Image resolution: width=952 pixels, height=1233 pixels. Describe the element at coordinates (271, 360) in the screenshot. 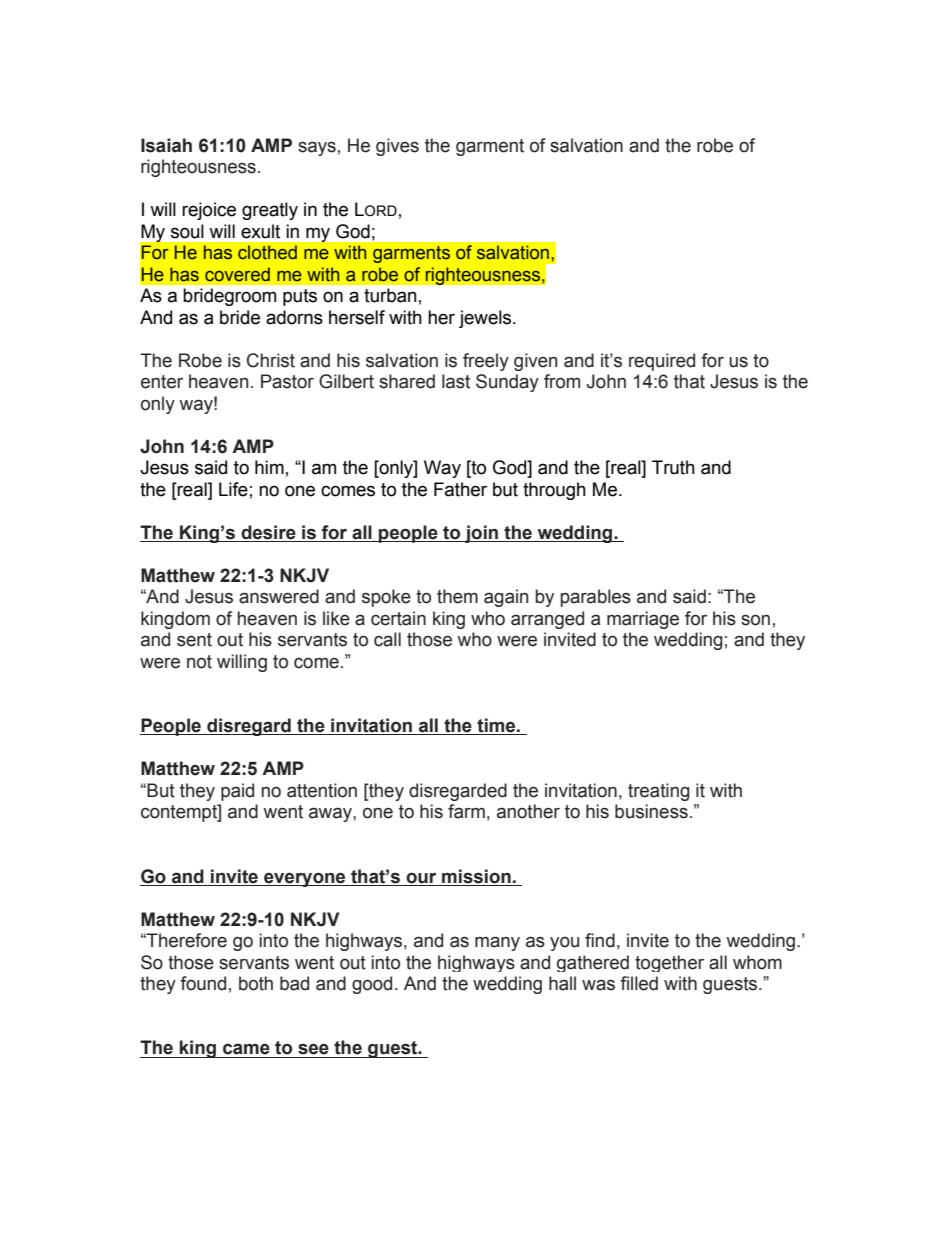

I see `Christ` at that location.
